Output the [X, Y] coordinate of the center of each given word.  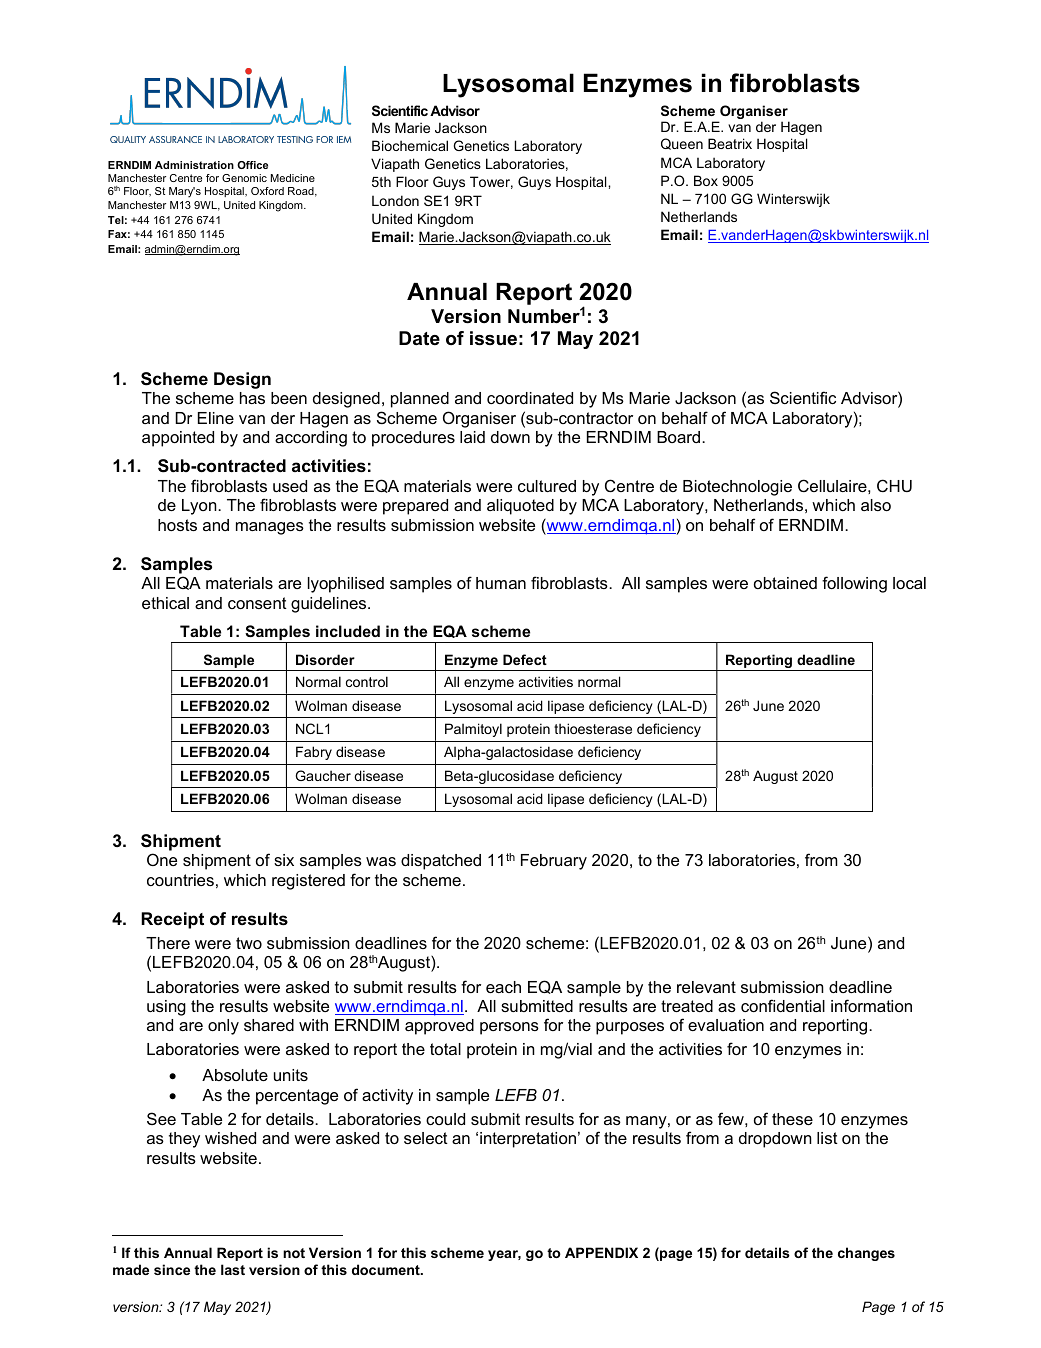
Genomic [244, 178]
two [249, 943]
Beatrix [730, 143]
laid [472, 437]
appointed [178, 439]
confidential [783, 1005]
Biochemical [410, 145]
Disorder [325, 659]
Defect [525, 659]
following [854, 584]
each [503, 987]
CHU [894, 485]
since [172, 1269]
